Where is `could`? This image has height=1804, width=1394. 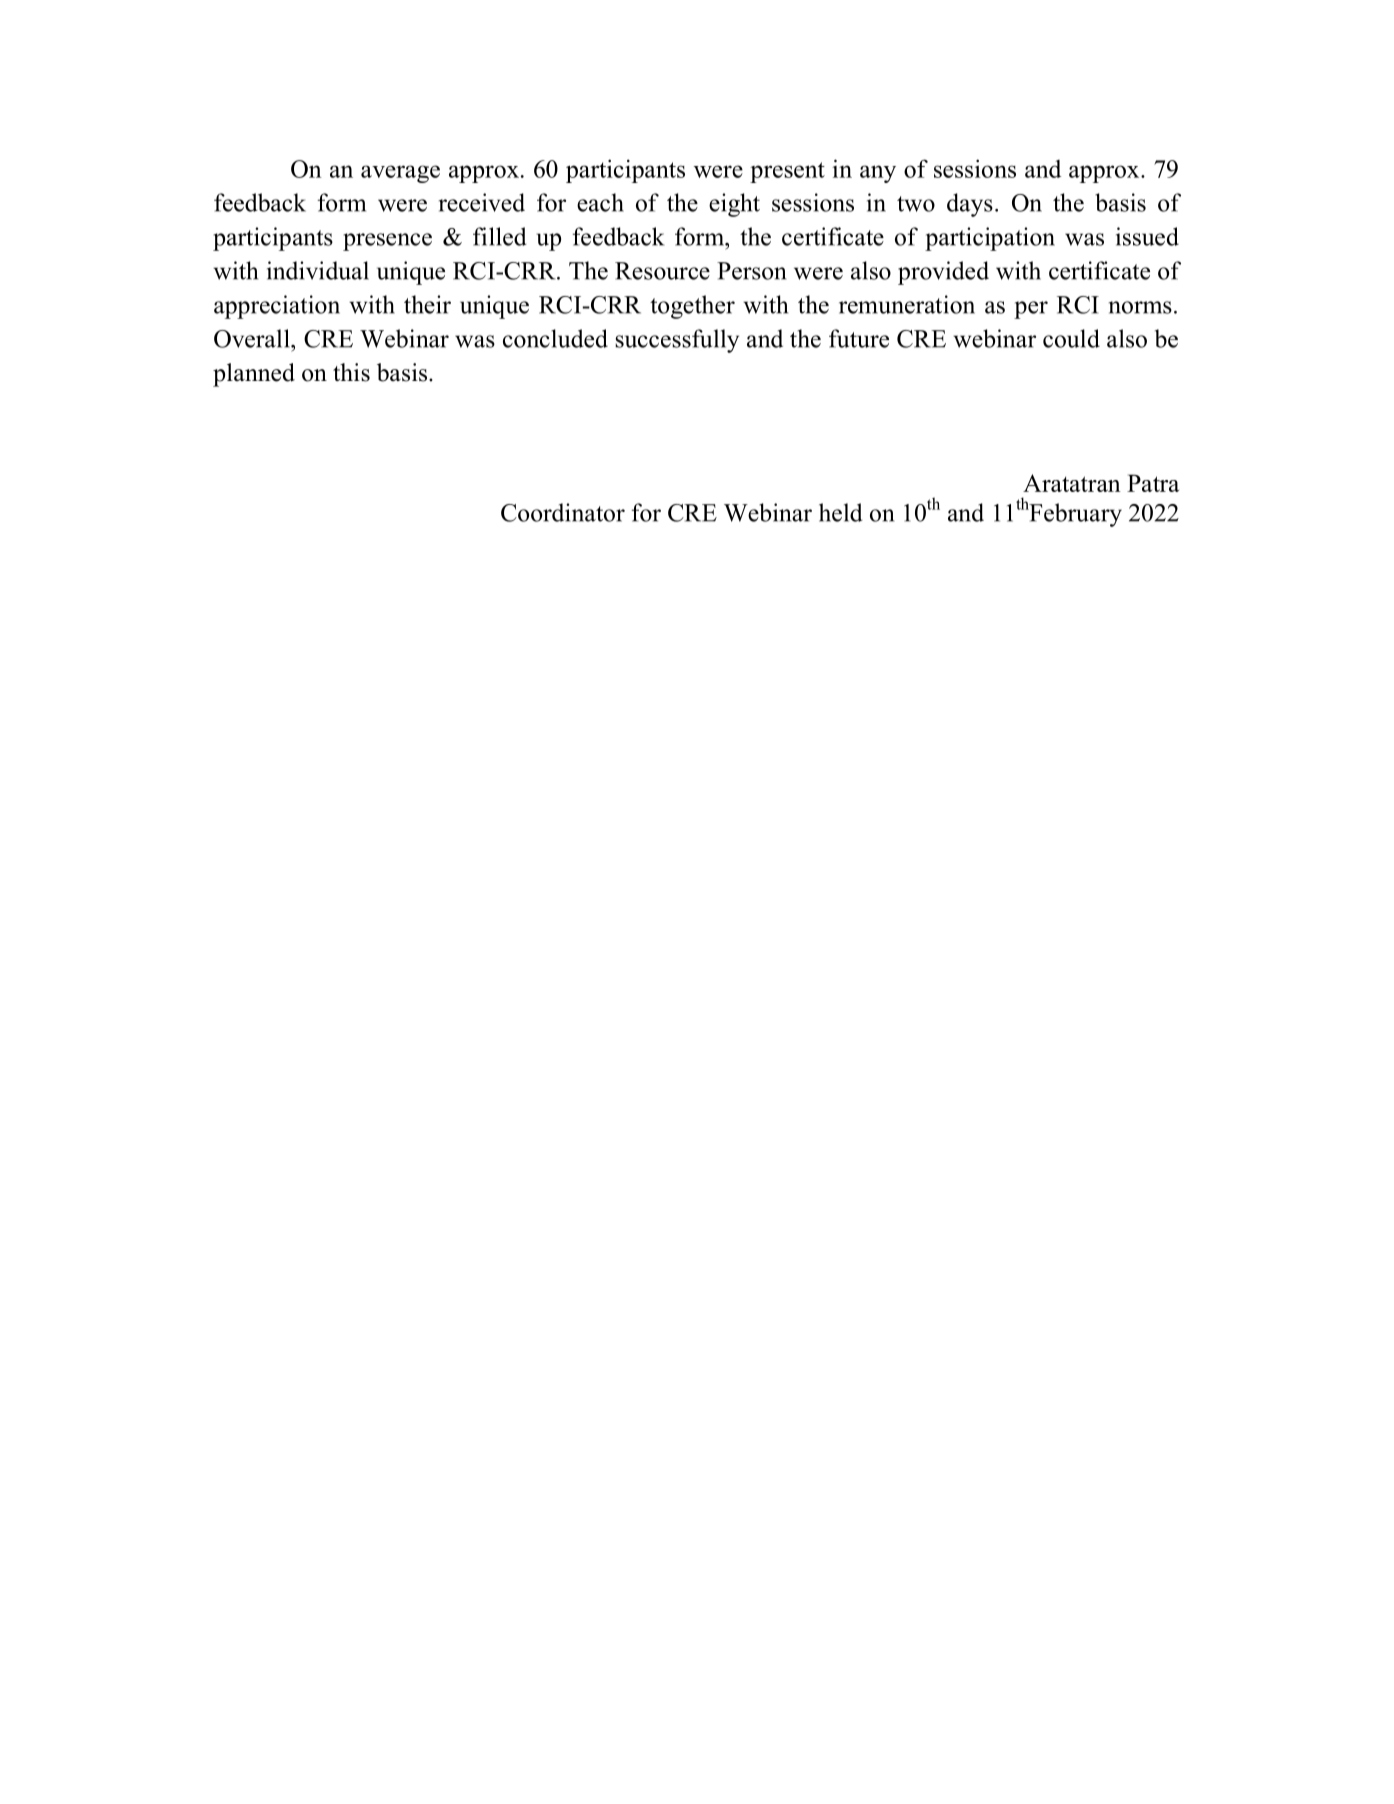
could is located at coordinates (1071, 338).
